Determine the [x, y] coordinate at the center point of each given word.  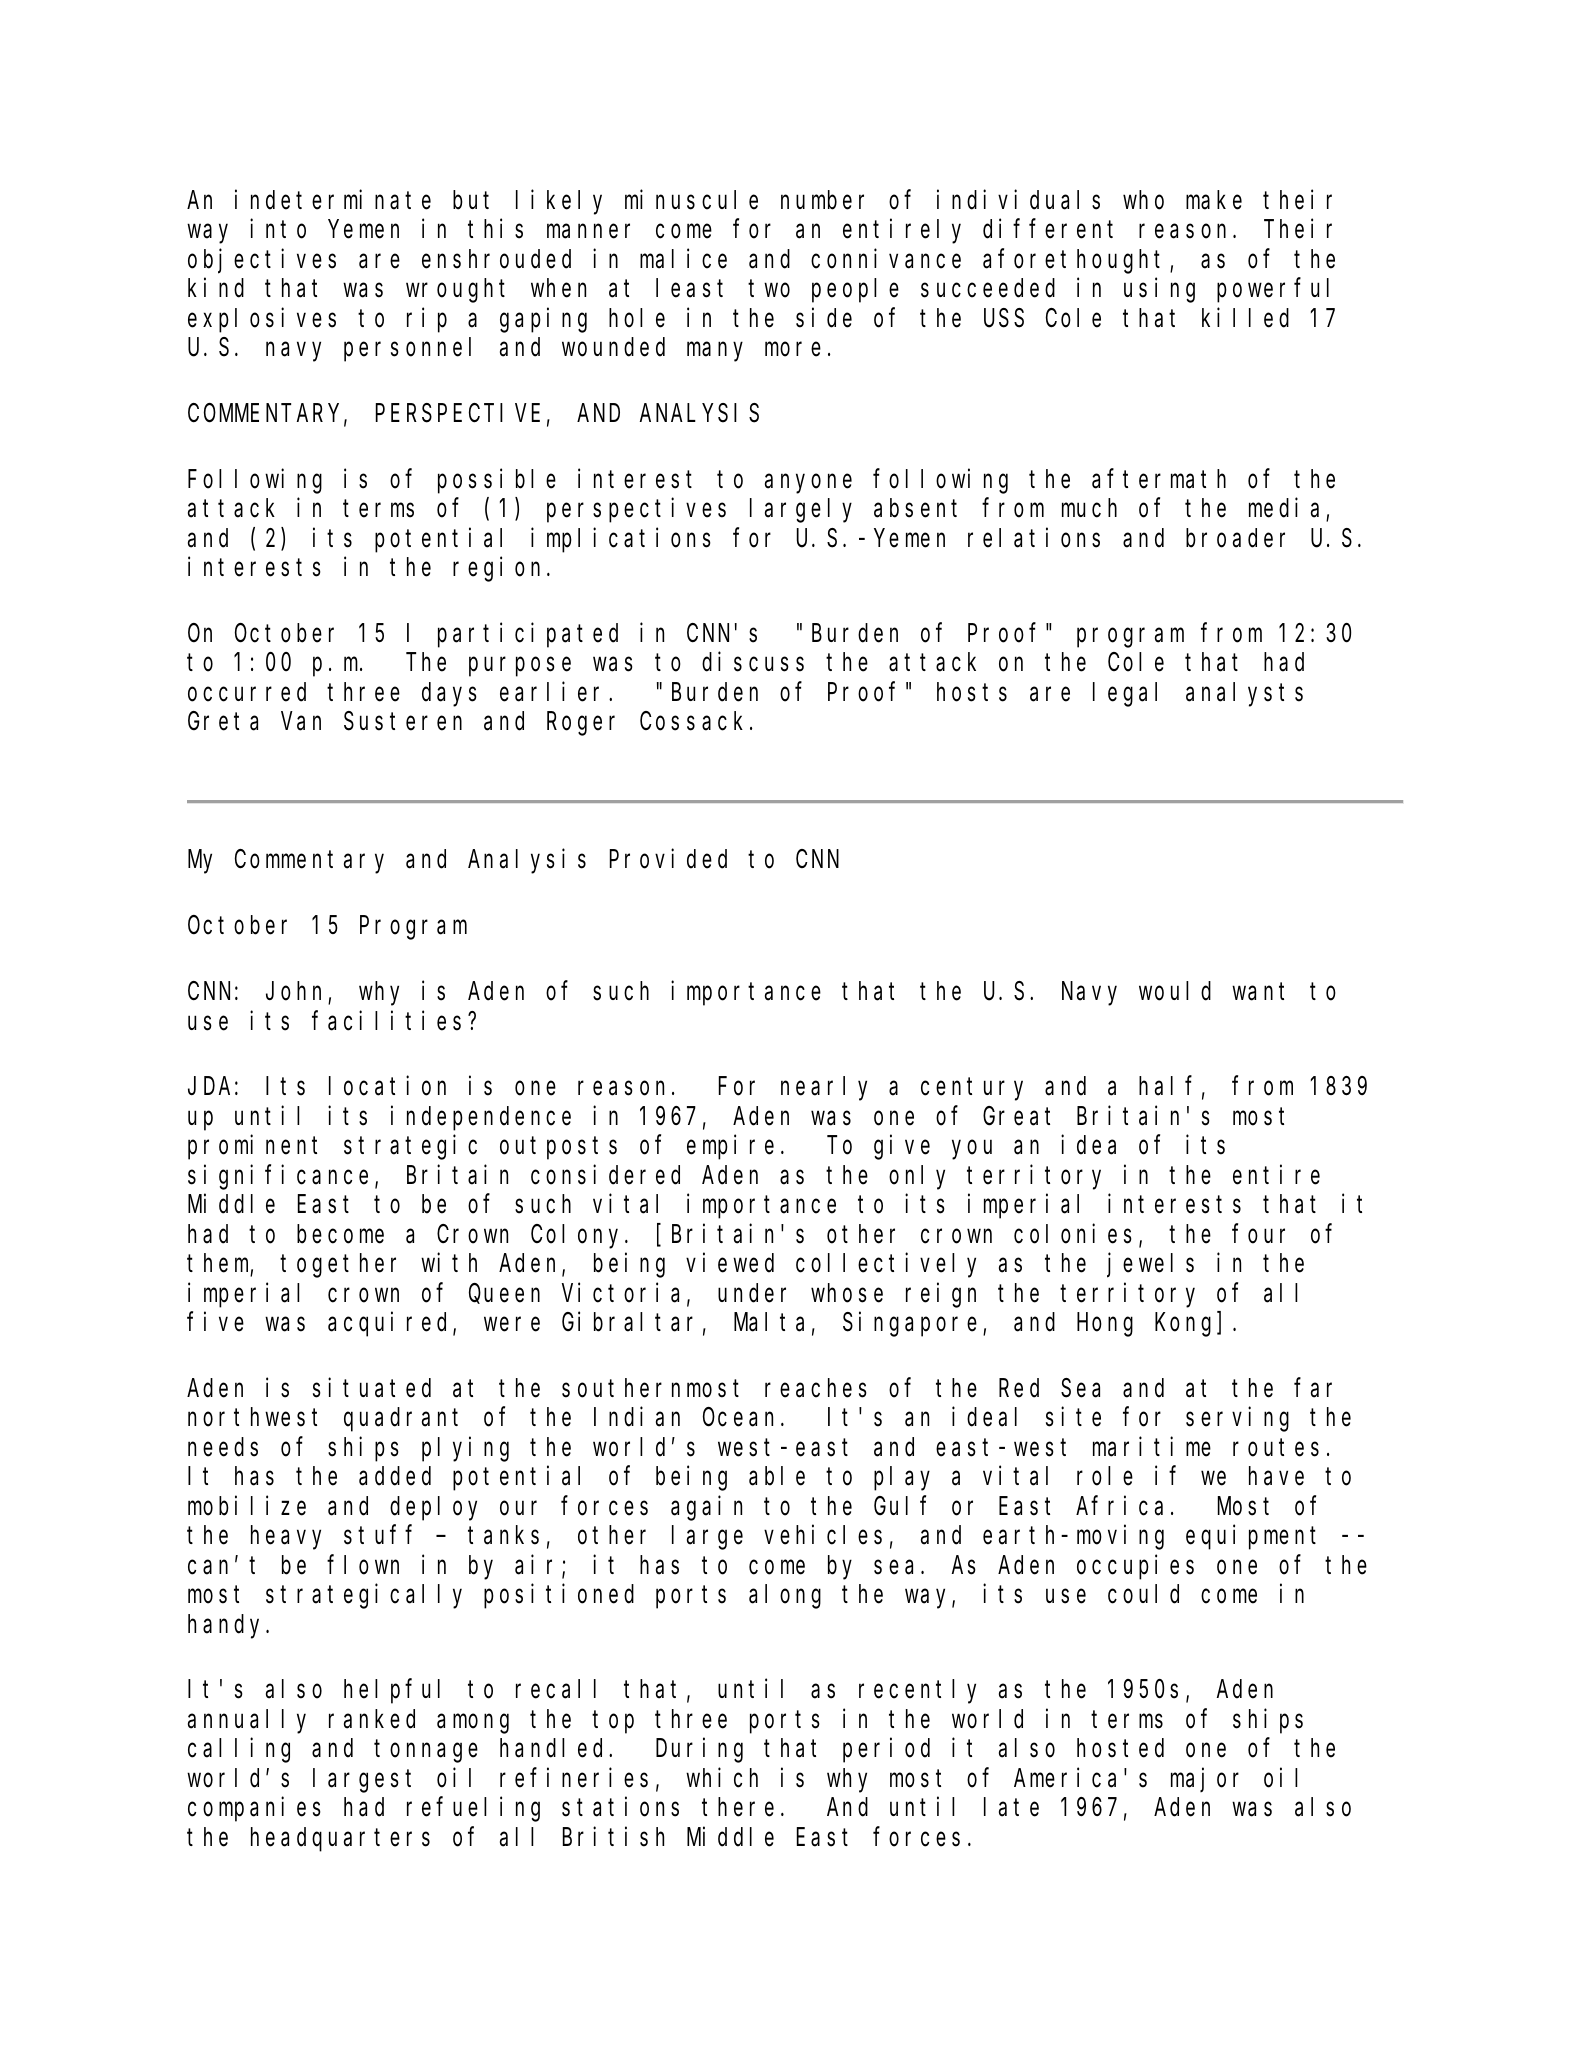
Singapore [910, 1324]
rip [427, 320]
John [297, 993]
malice [683, 259]
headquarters [340, 1839]
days [449, 694]
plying [465, 1449]
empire [730, 1147]
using [1159, 290]
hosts [972, 692]
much [1089, 508]
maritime [1152, 1447]
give [902, 1147]
